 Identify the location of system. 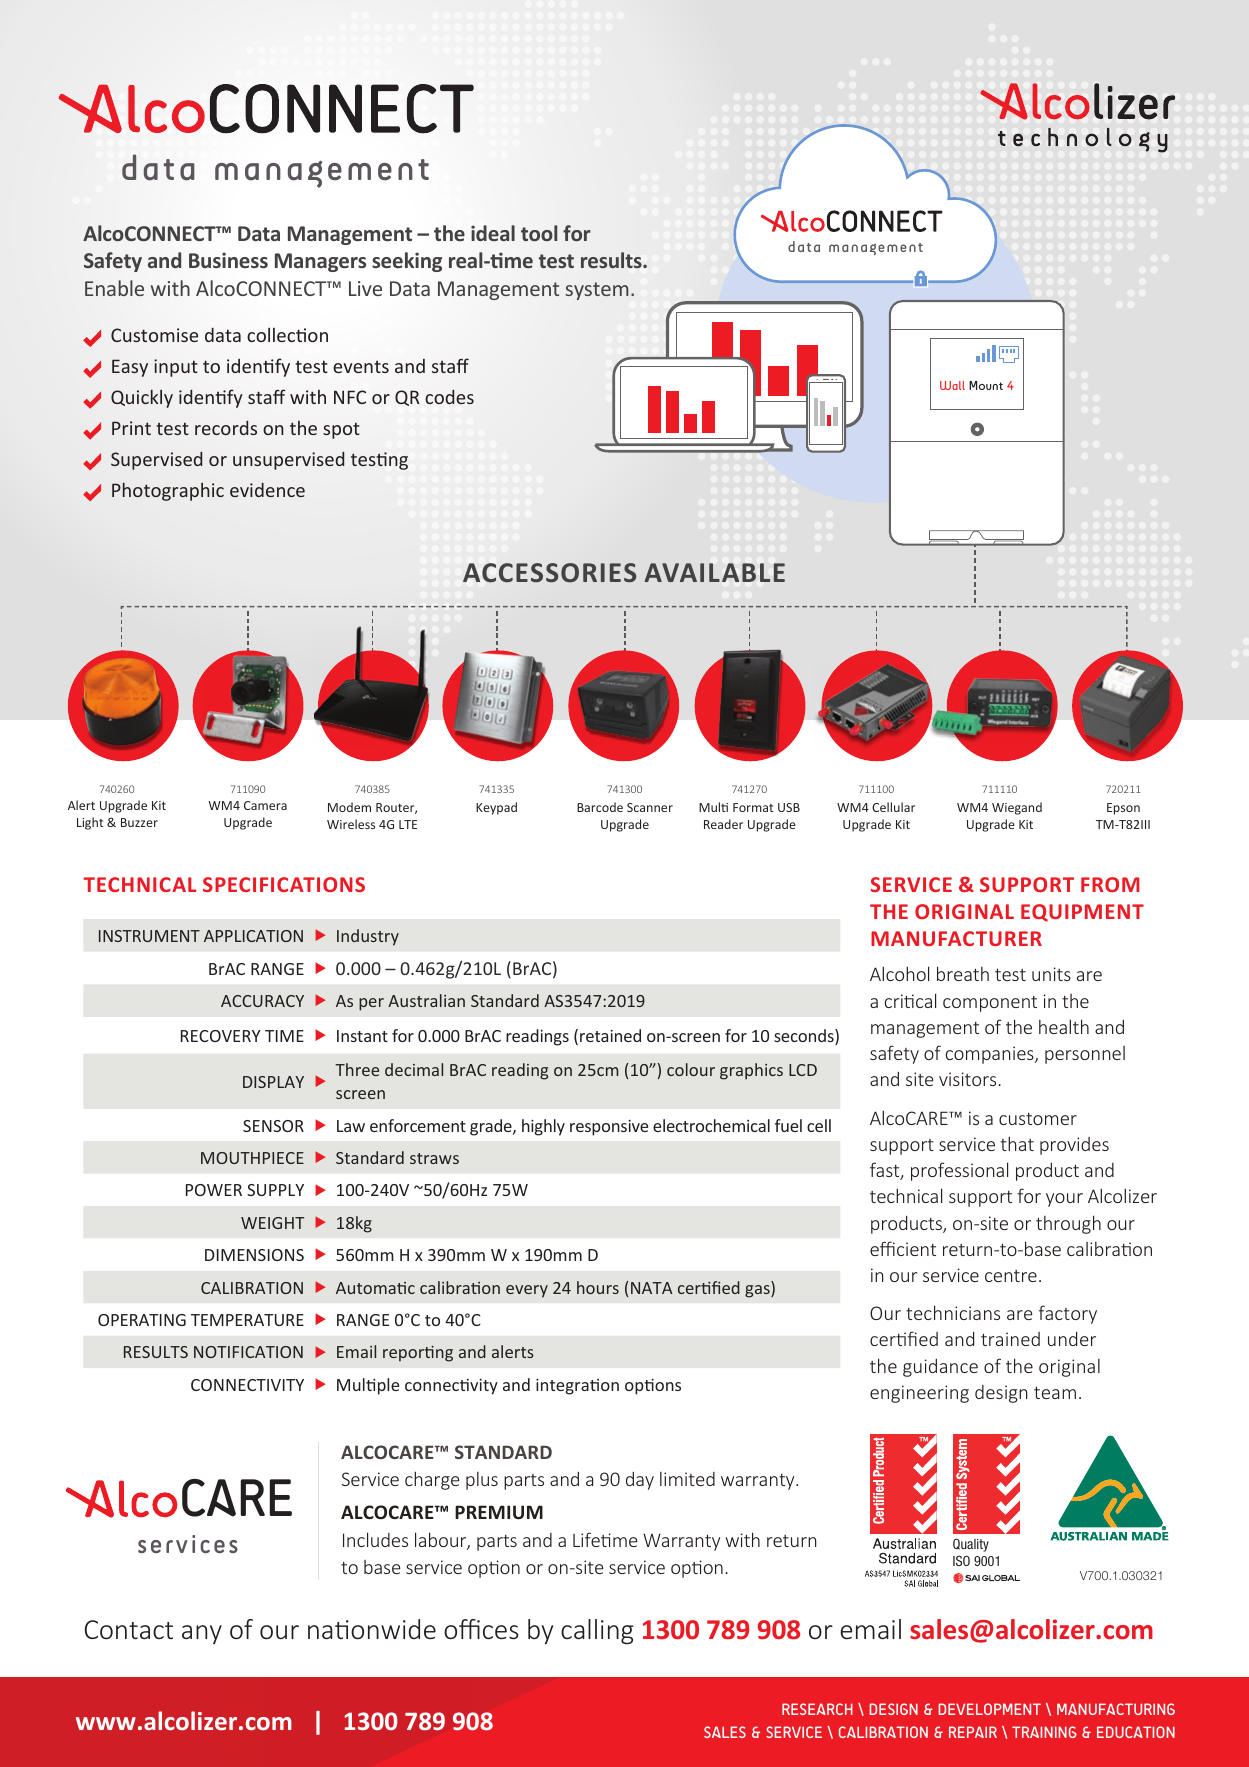
(597, 291).
